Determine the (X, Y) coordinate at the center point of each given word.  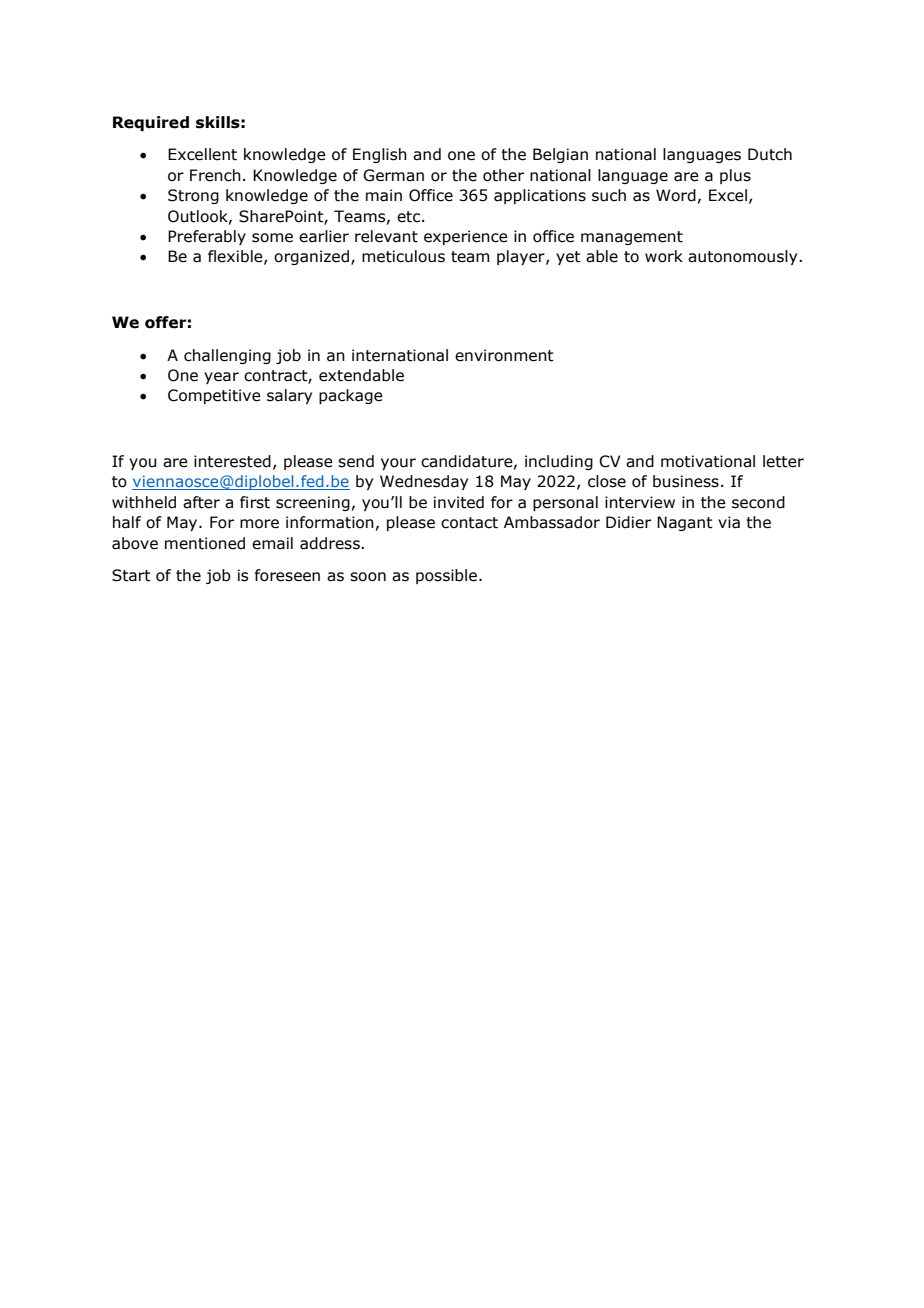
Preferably (207, 237)
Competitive (214, 396)
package (351, 396)
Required (151, 123)
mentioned (205, 543)
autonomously (744, 257)
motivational (708, 461)
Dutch (770, 154)
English (380, 155)
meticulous (403, 256)
